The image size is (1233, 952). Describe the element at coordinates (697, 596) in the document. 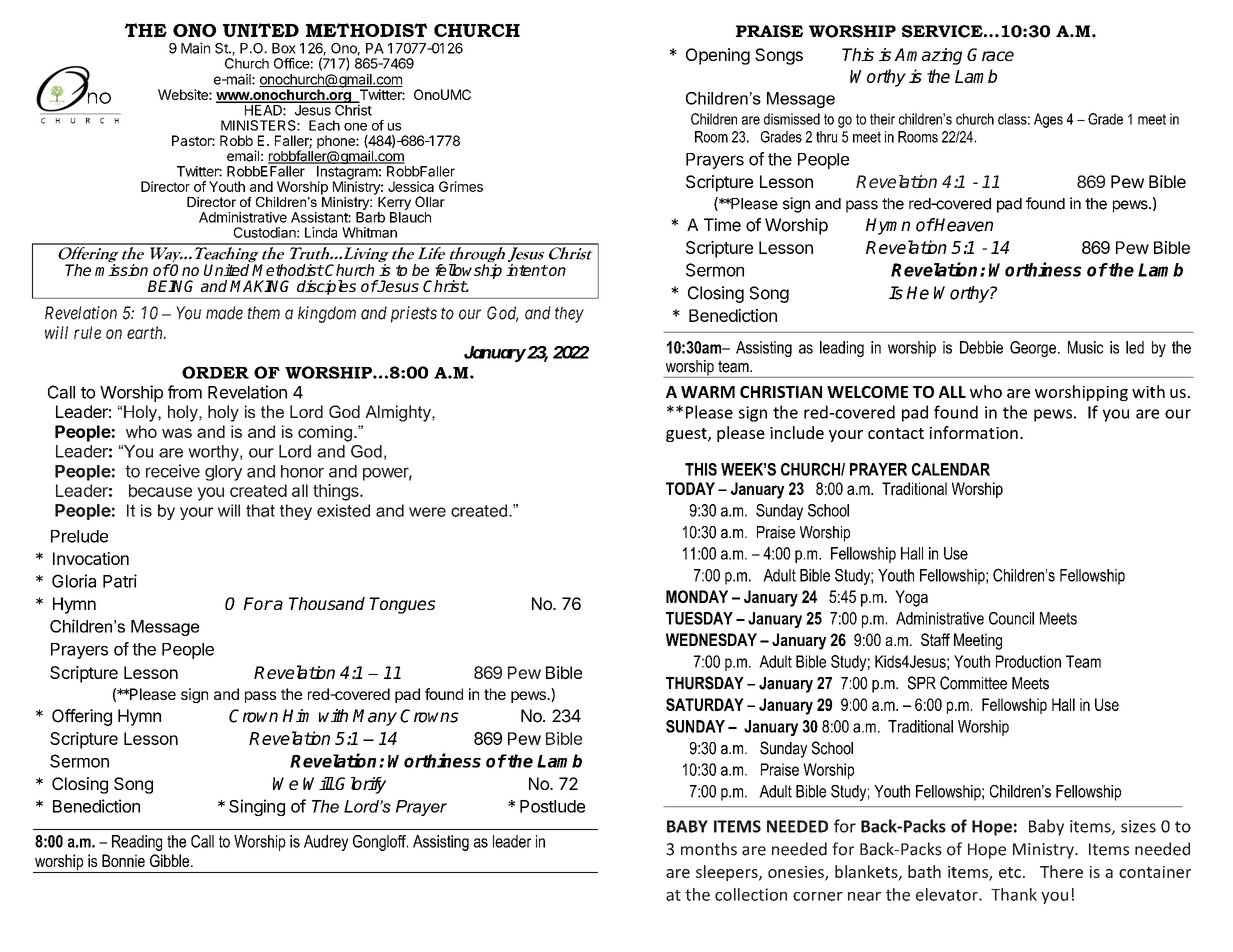

I see `MONDAY` at that location.
